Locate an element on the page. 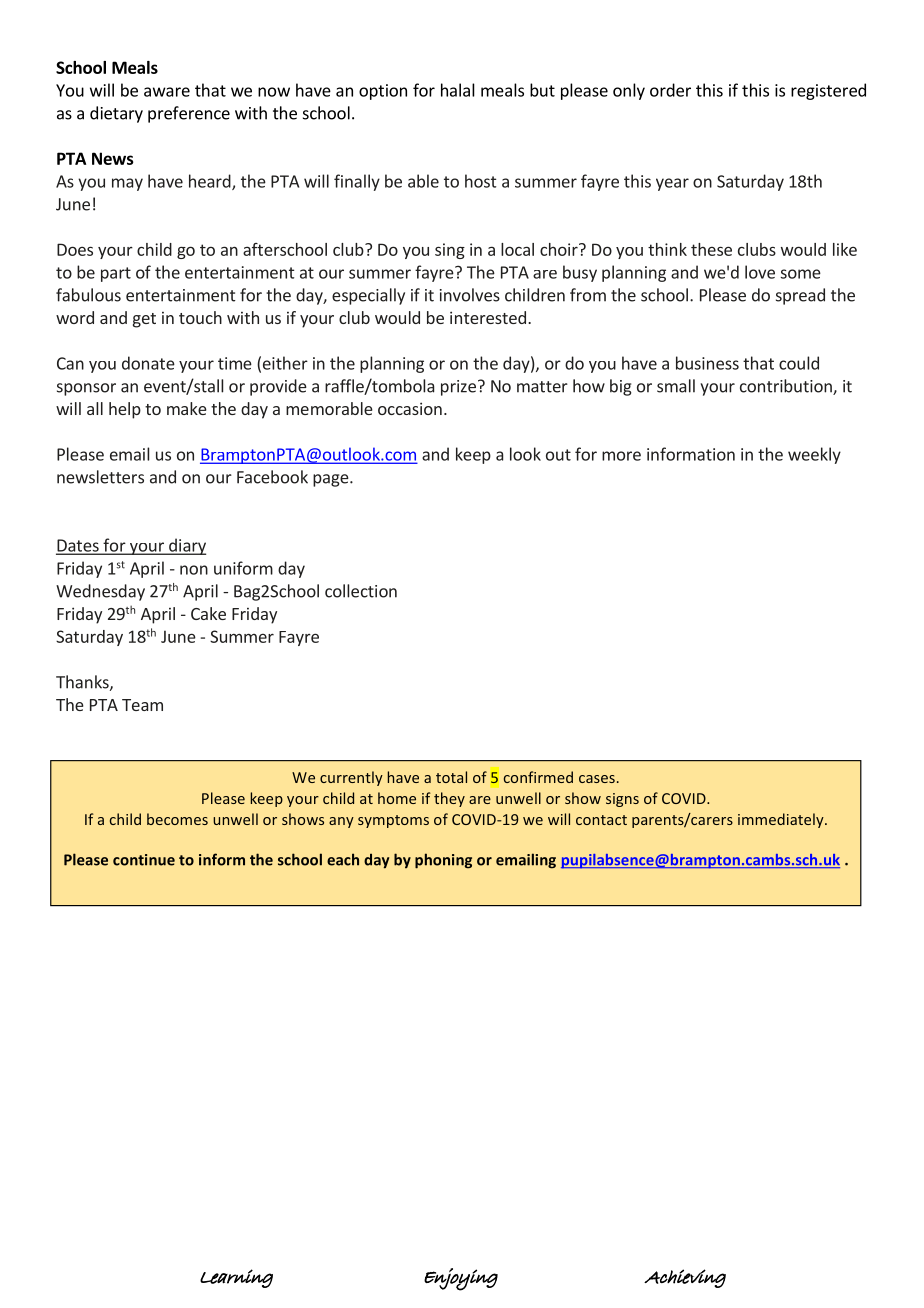  becomes is located at coordinates (177, 819).
